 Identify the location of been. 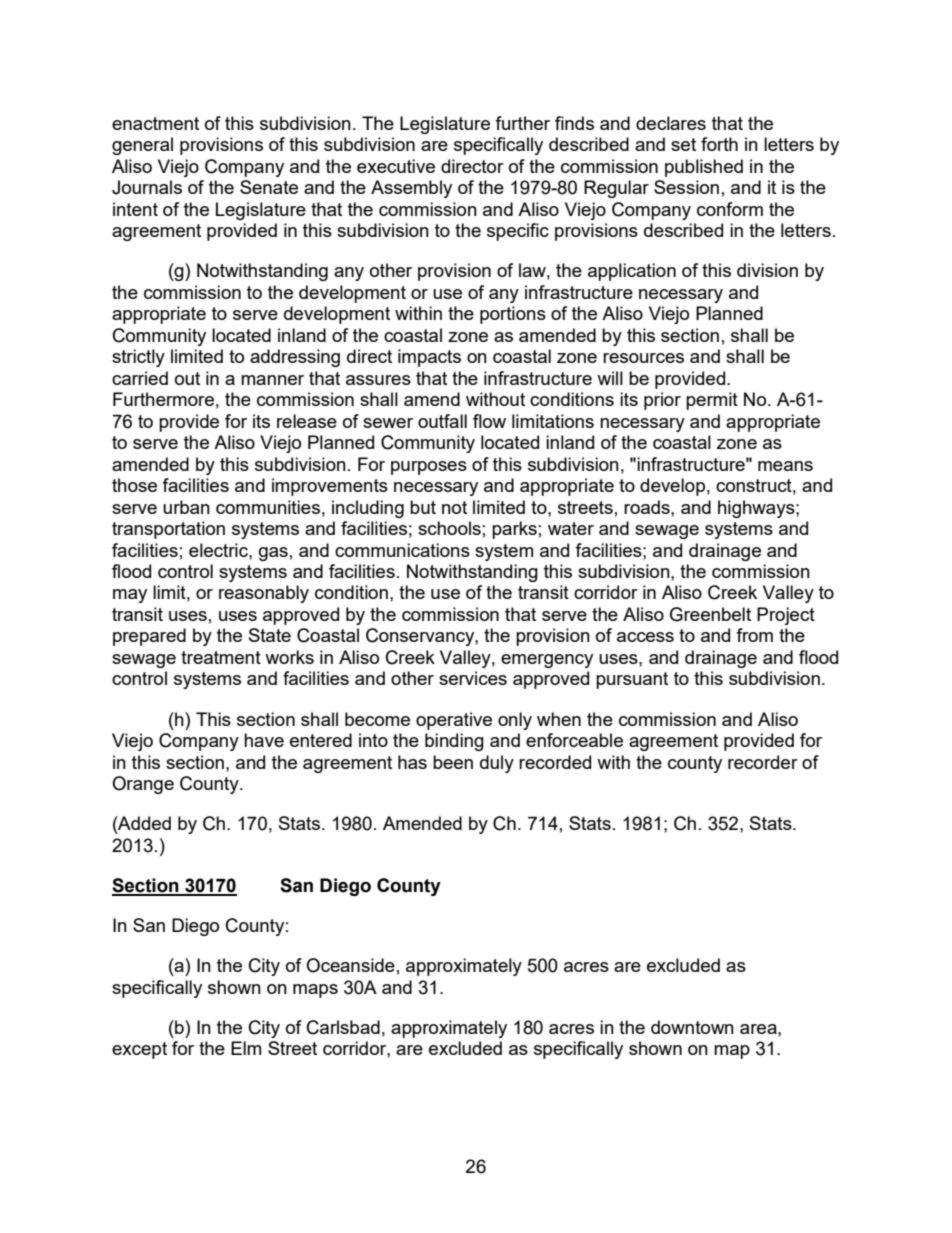
(453, 762).
